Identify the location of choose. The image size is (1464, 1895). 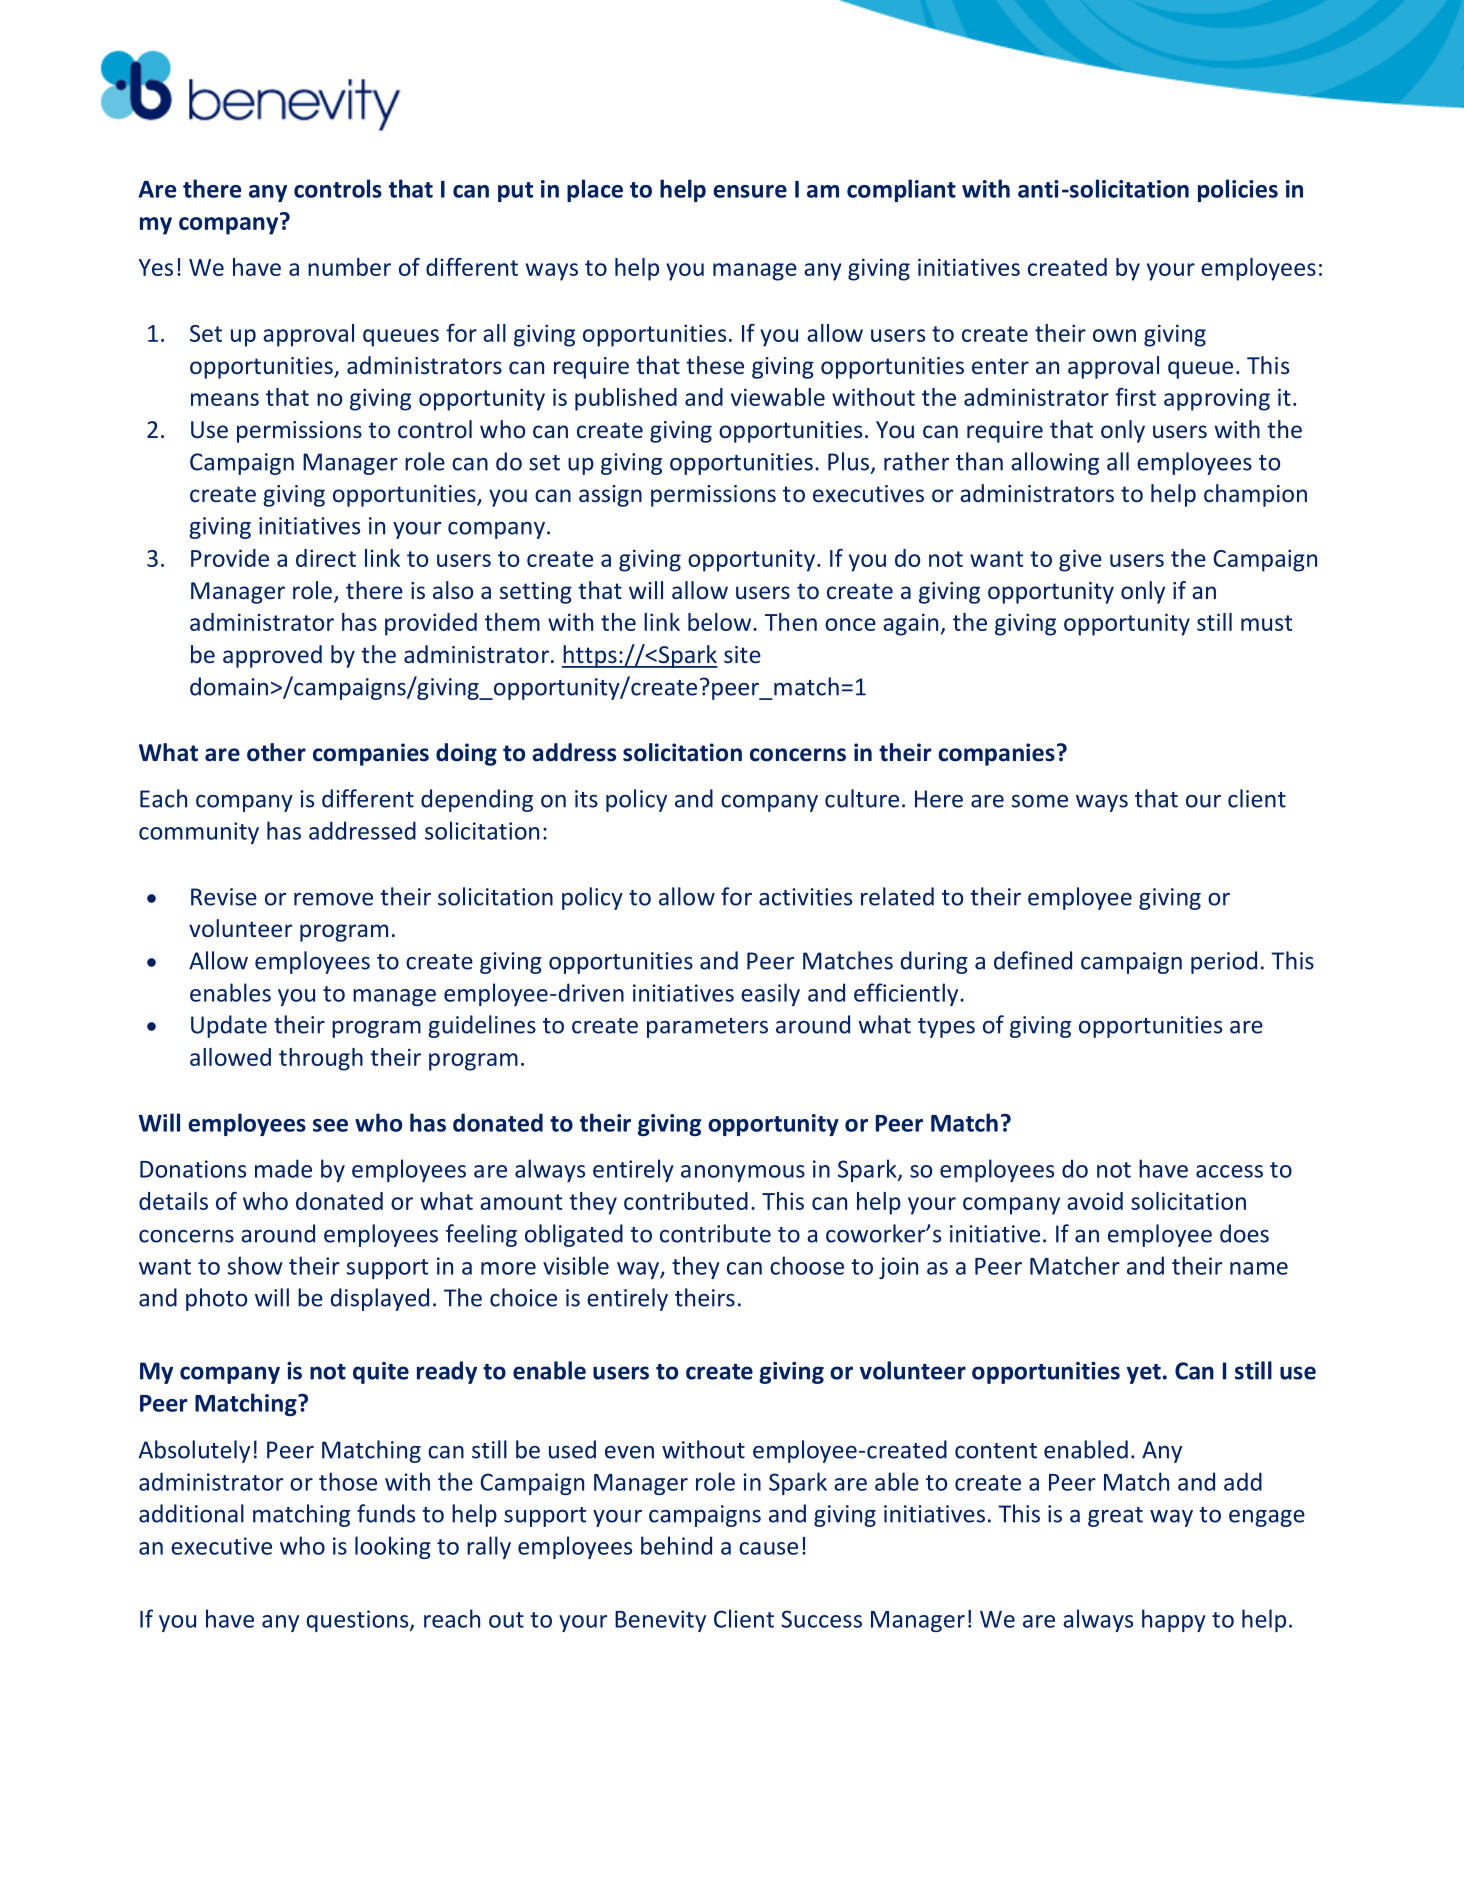
(807, 1265).
